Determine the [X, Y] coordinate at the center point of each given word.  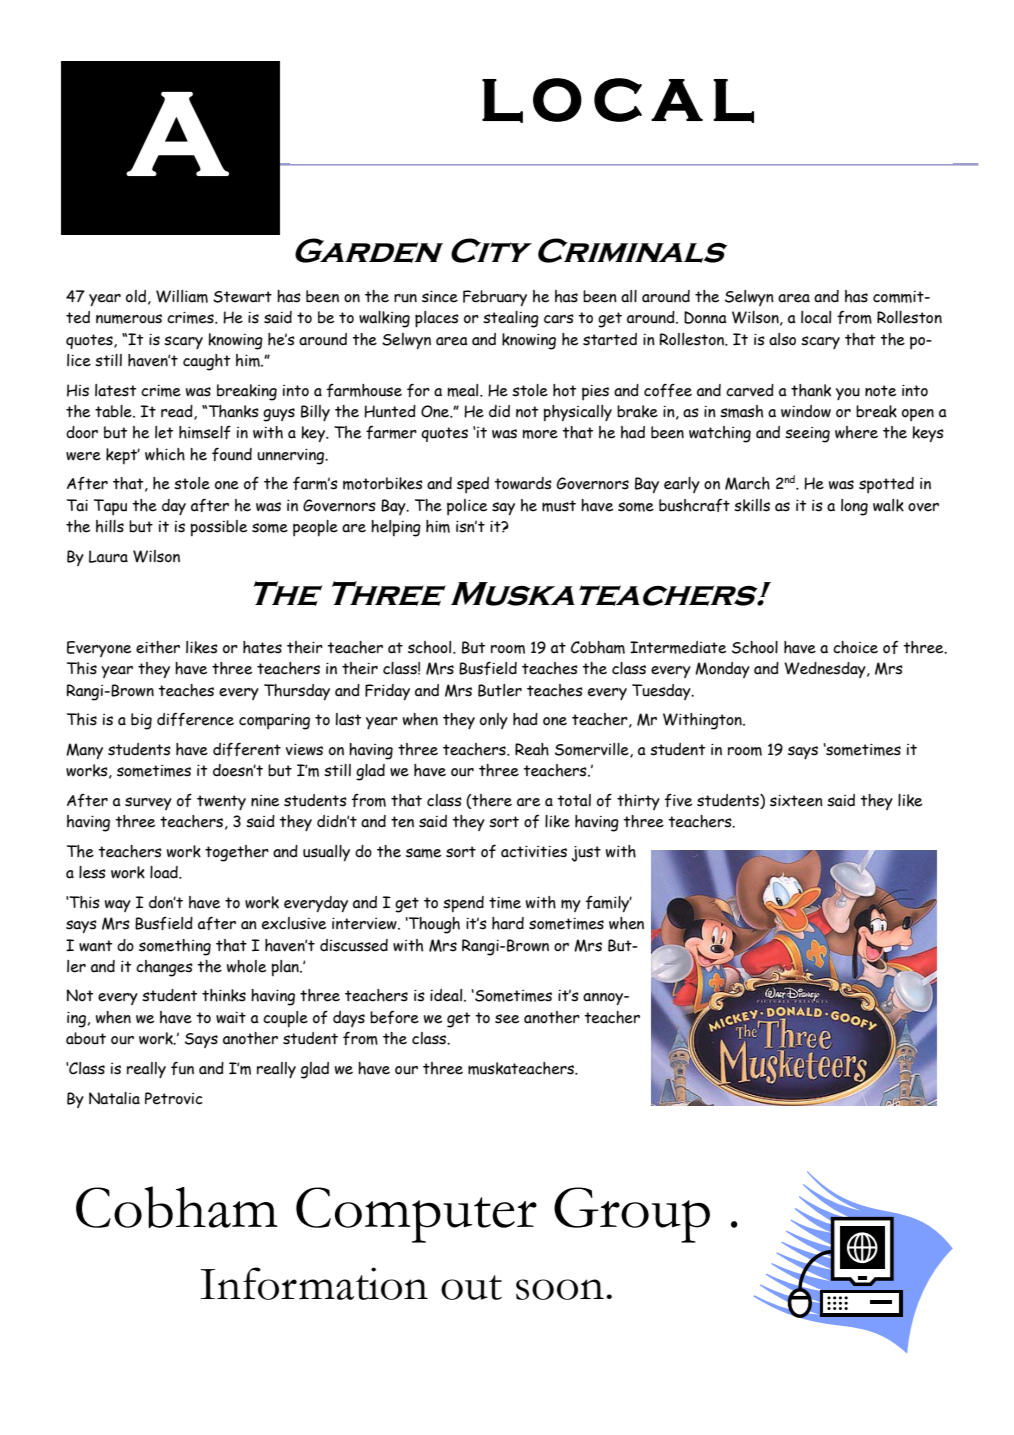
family [609, 904]
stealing [511, 319]
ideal [447, 995]
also [782, 339]
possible [218, 528]
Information [314, 1283]
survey [148, 803]
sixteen [796, 801]
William [182, 296]
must [559, 506]
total [574, 800]
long [854, 507]
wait [231, 1018]
